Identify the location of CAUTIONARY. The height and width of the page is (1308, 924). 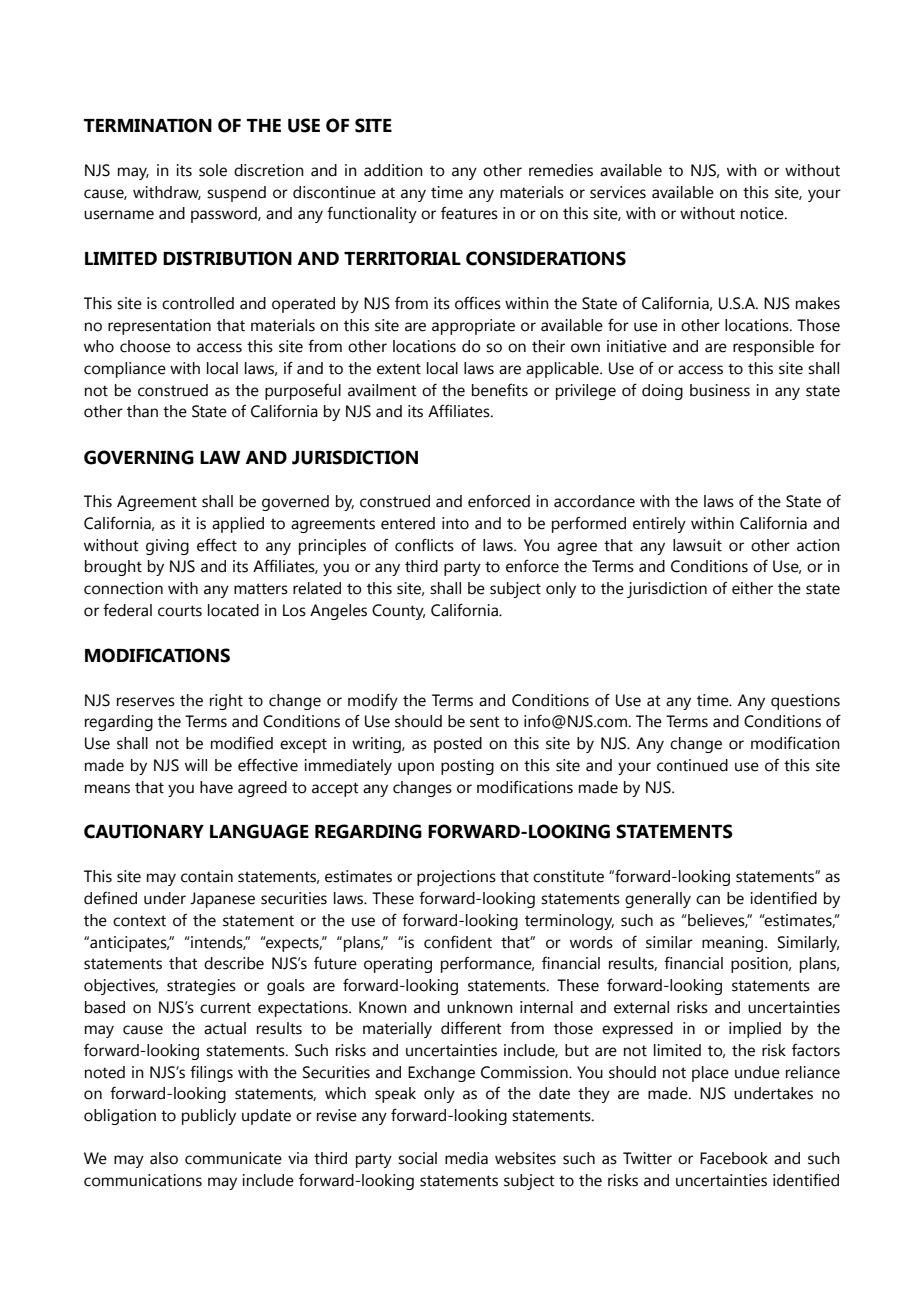
(144, 831).
